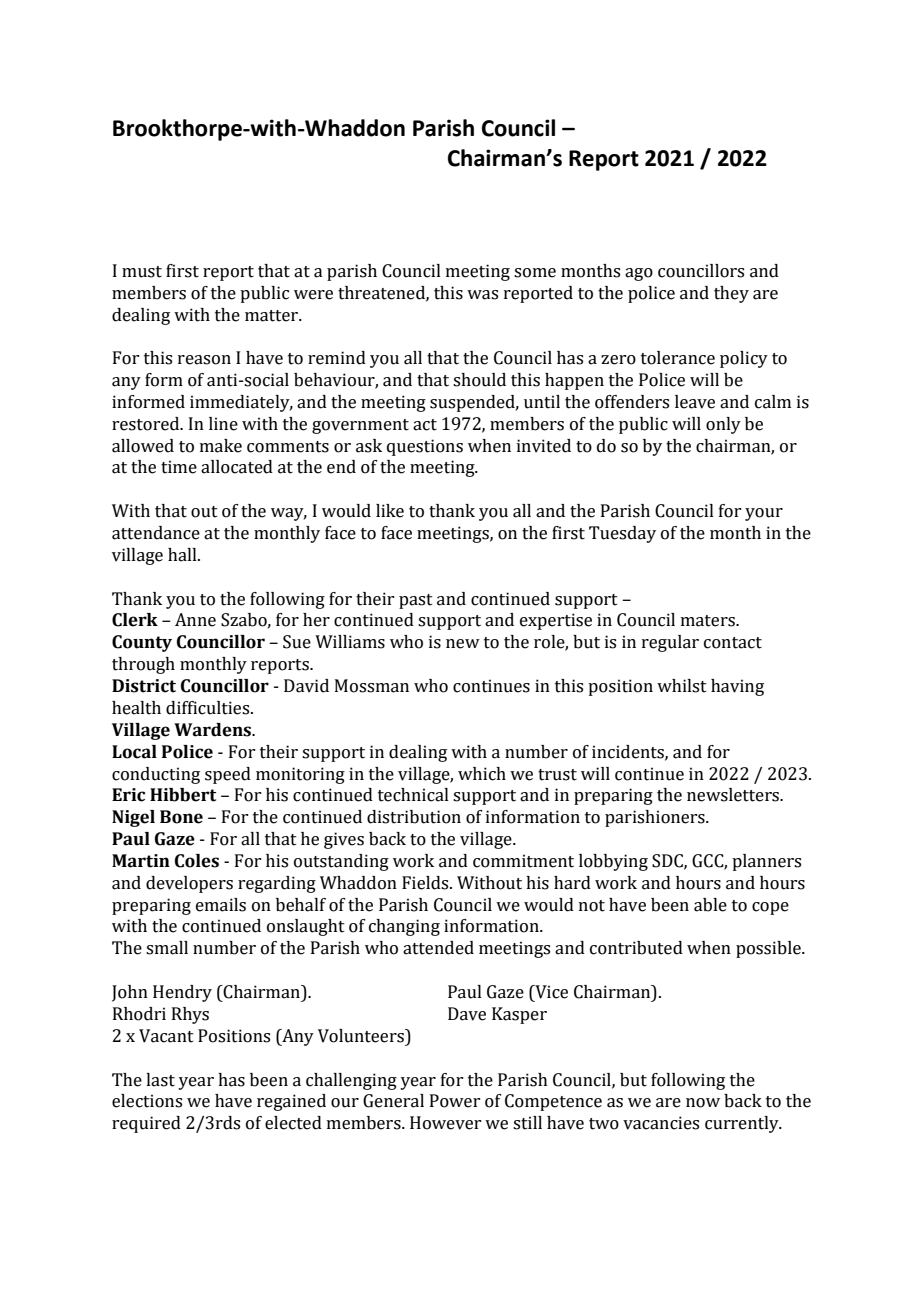 The width and height of the screenshot is (924, 1308). I want to click on last, so click(160, 1080).
